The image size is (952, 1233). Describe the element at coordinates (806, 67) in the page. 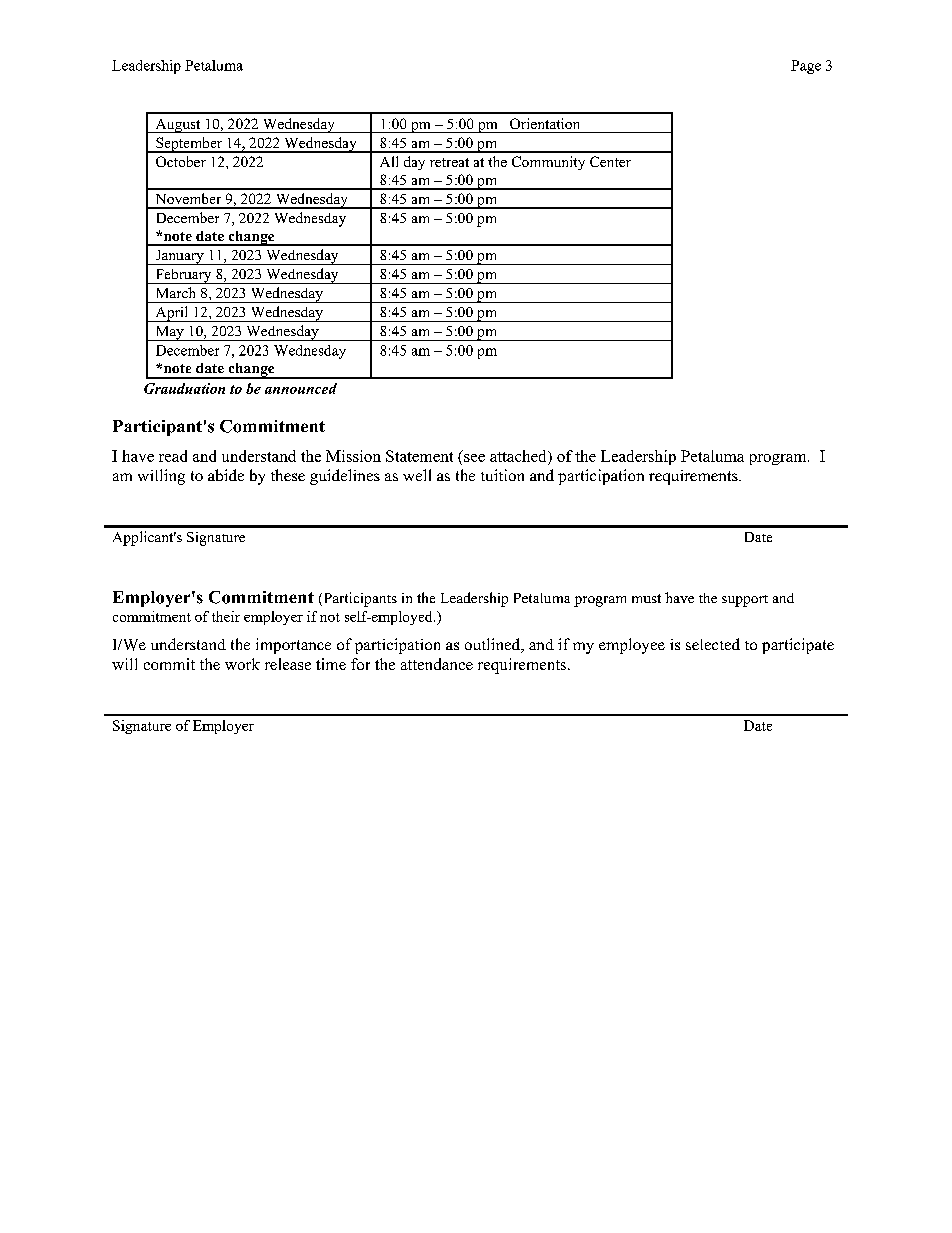

I see `Page` at that location.
